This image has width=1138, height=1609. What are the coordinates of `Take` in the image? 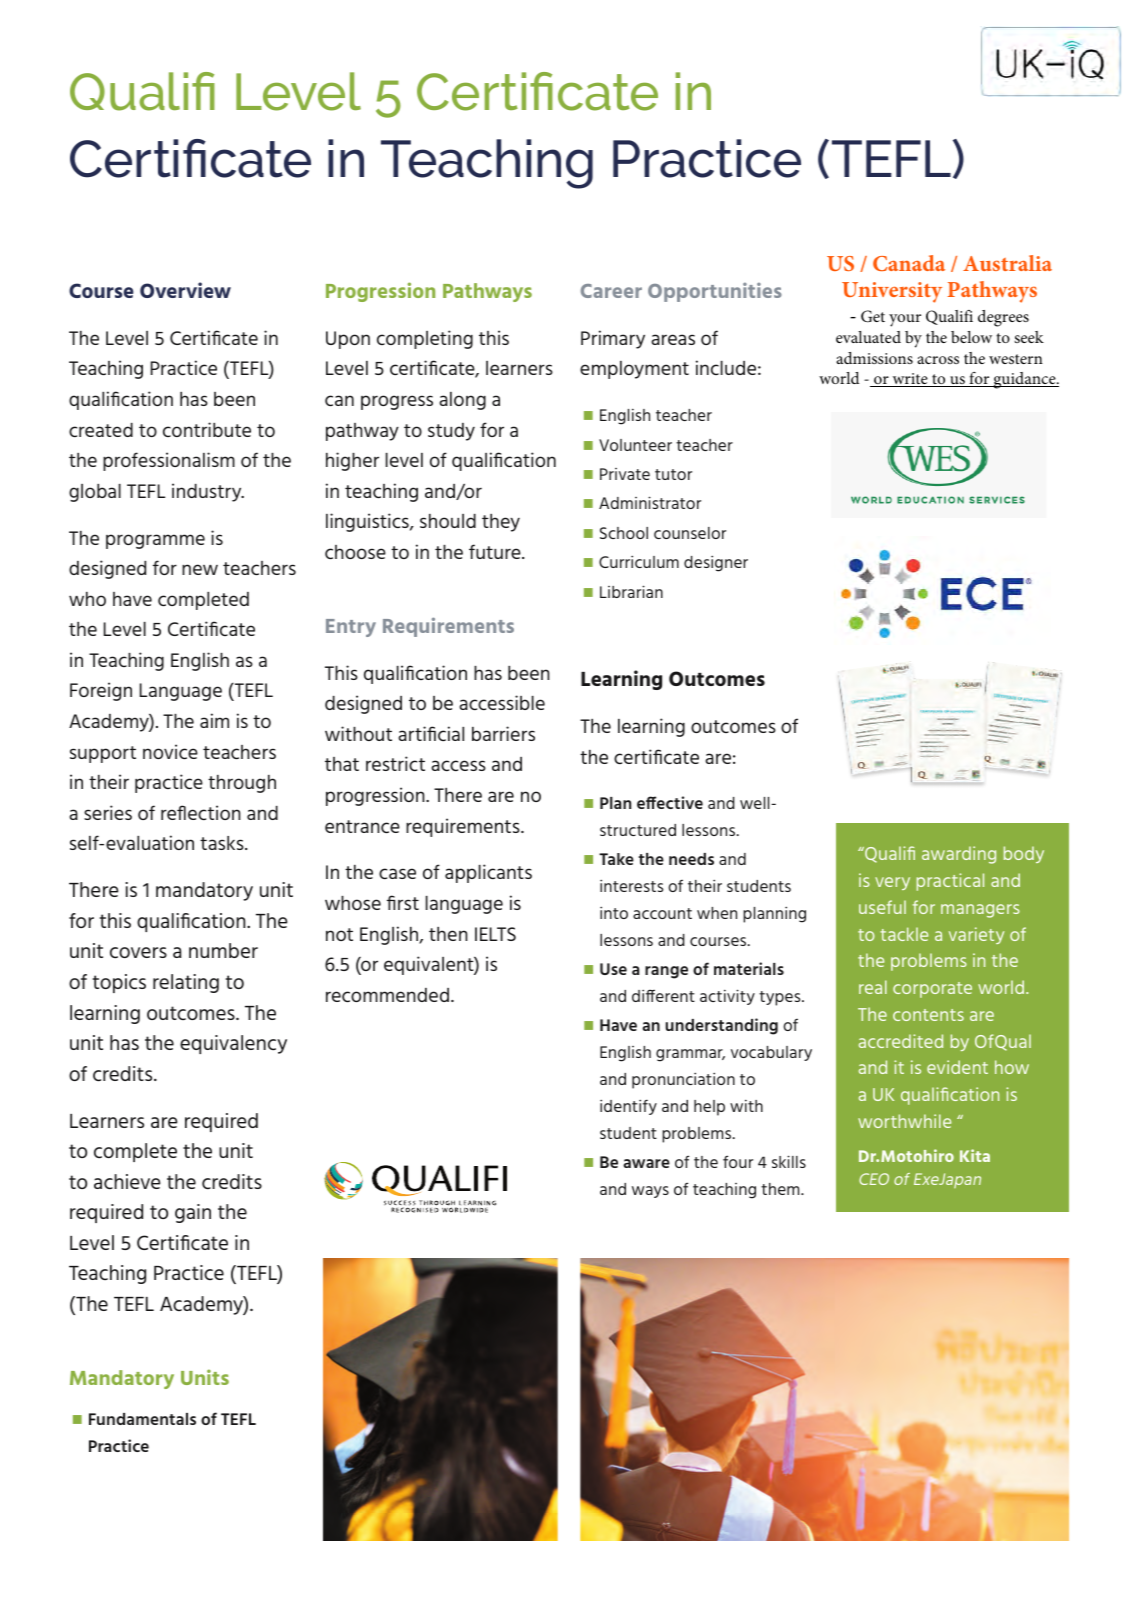 It's located at (616, 859).
